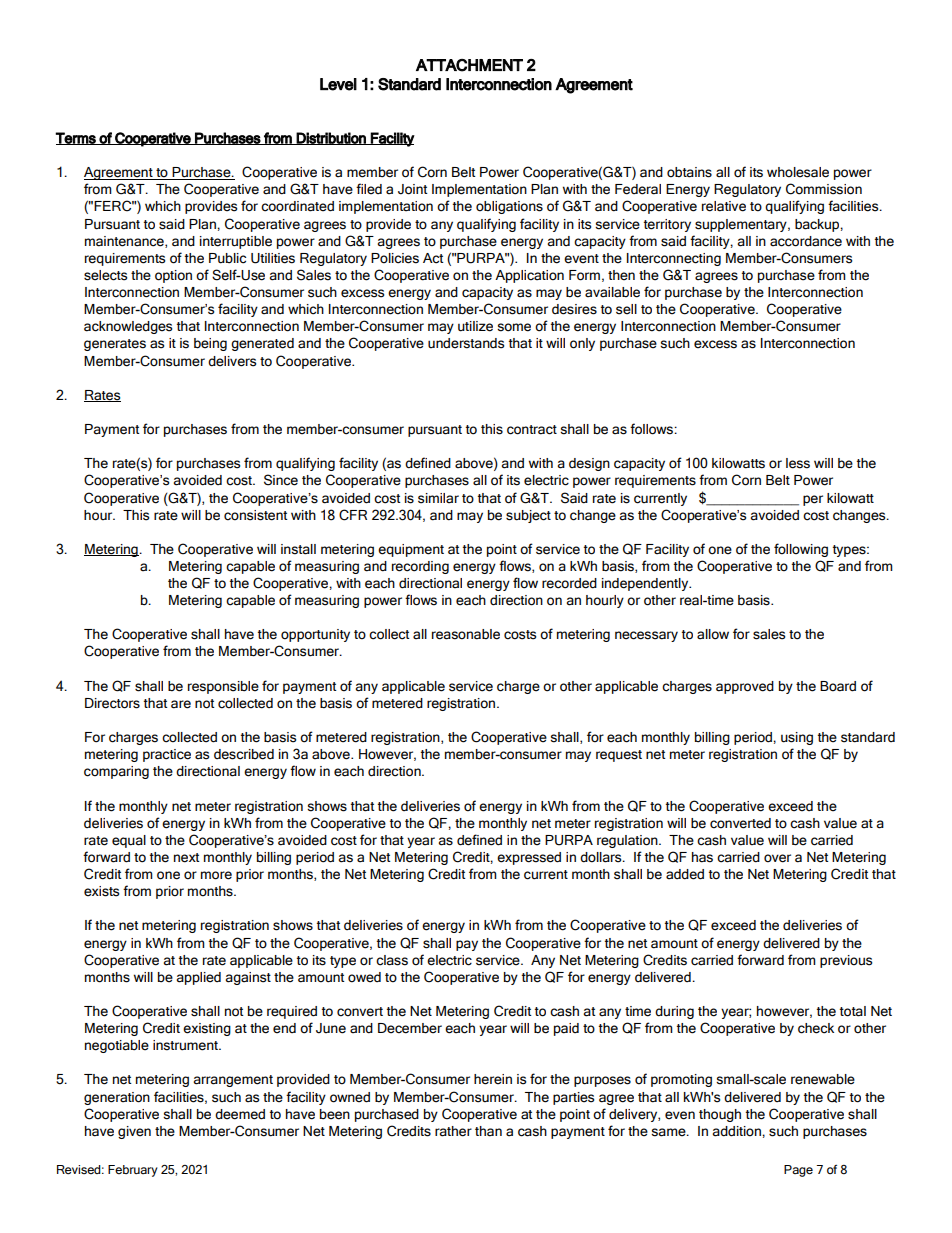 Image resolution: width=952 pixels, height=1233 pixels. I want to click on expressed, so click(529, 858).
